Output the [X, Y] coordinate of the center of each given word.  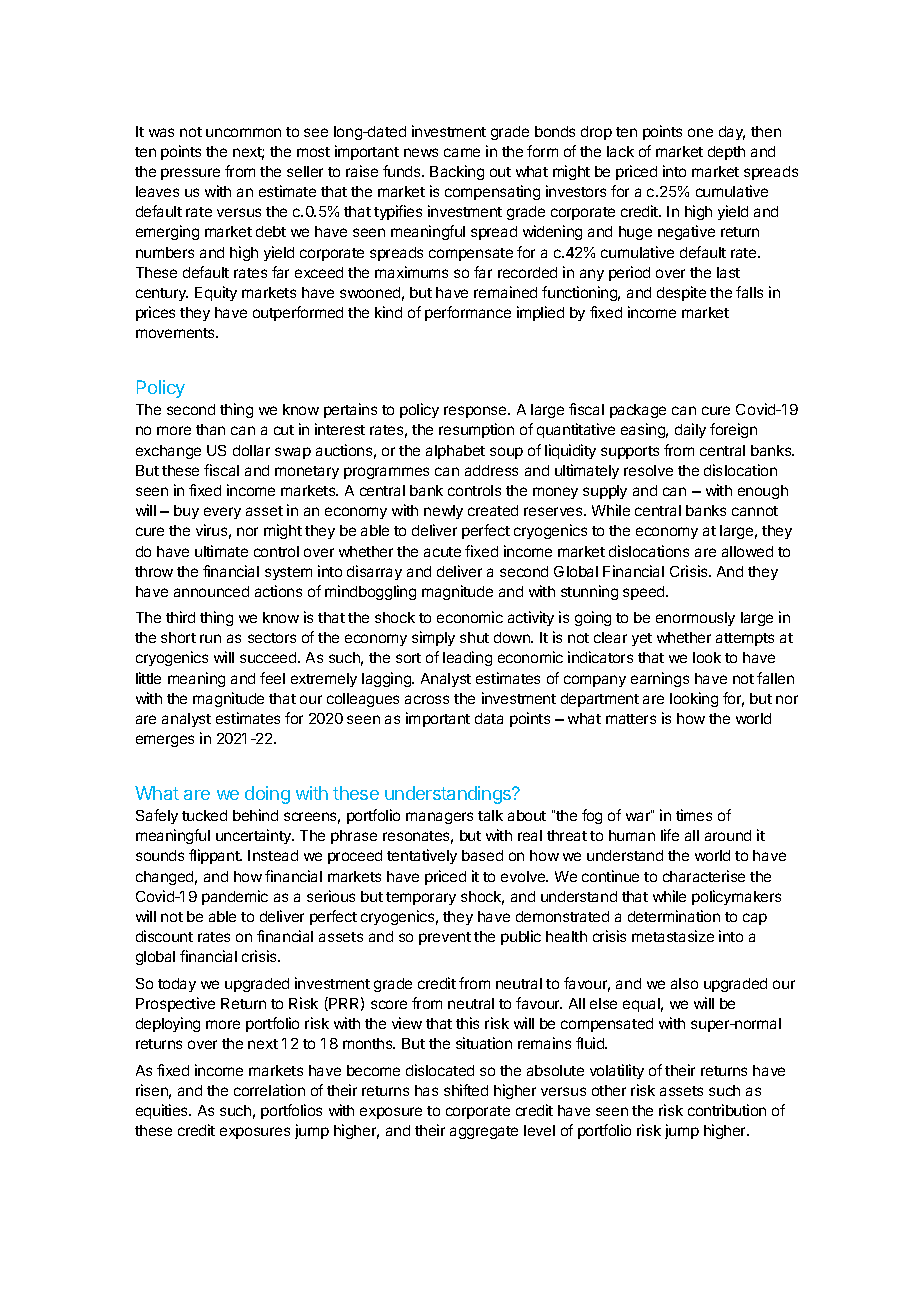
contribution [727, 1110]
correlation [269, 1090]
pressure [190, 174]
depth [726, 153]
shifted [466, 1090]
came [462, 152]
